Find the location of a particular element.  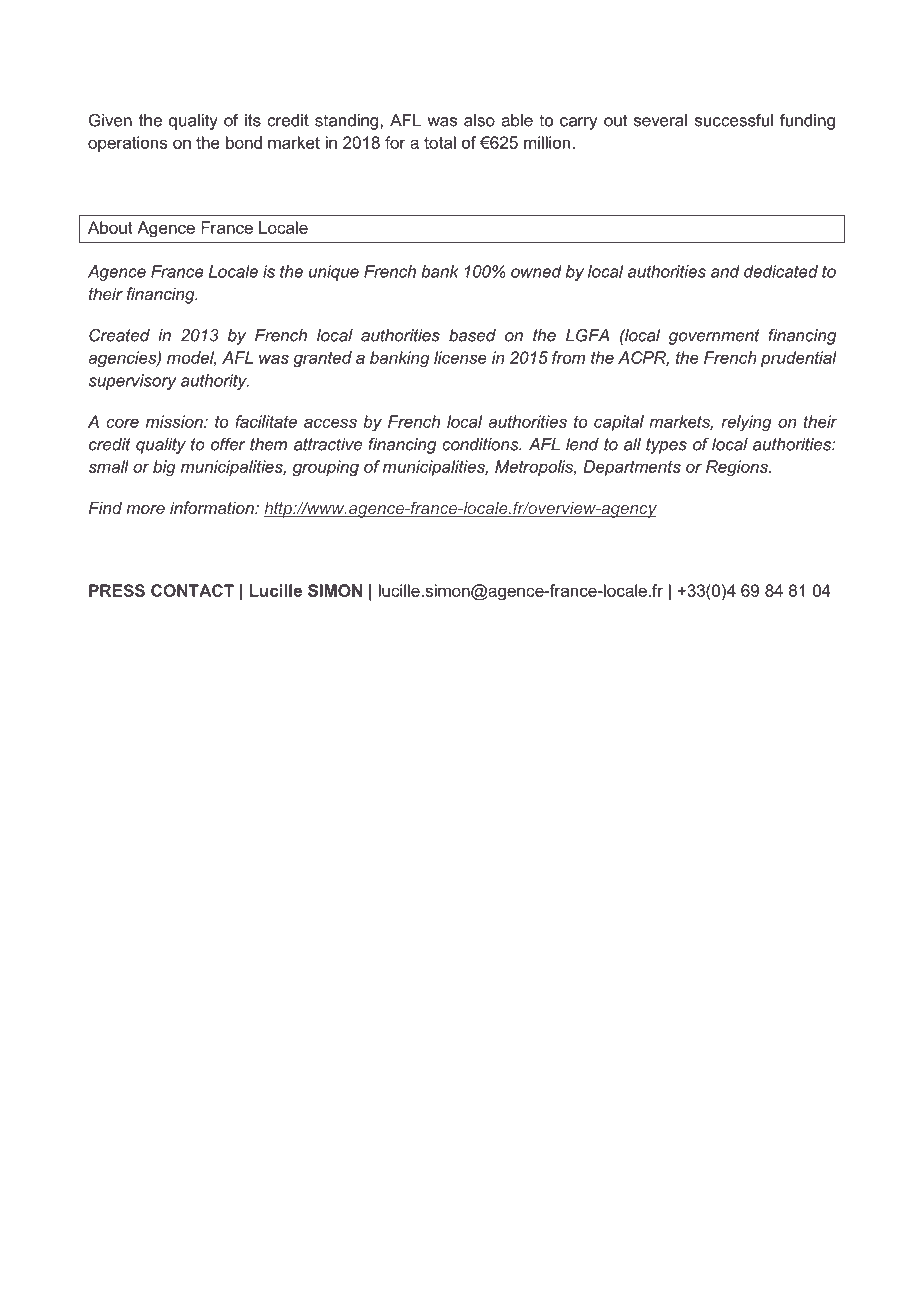

total is located at coordinates (440, 142).
